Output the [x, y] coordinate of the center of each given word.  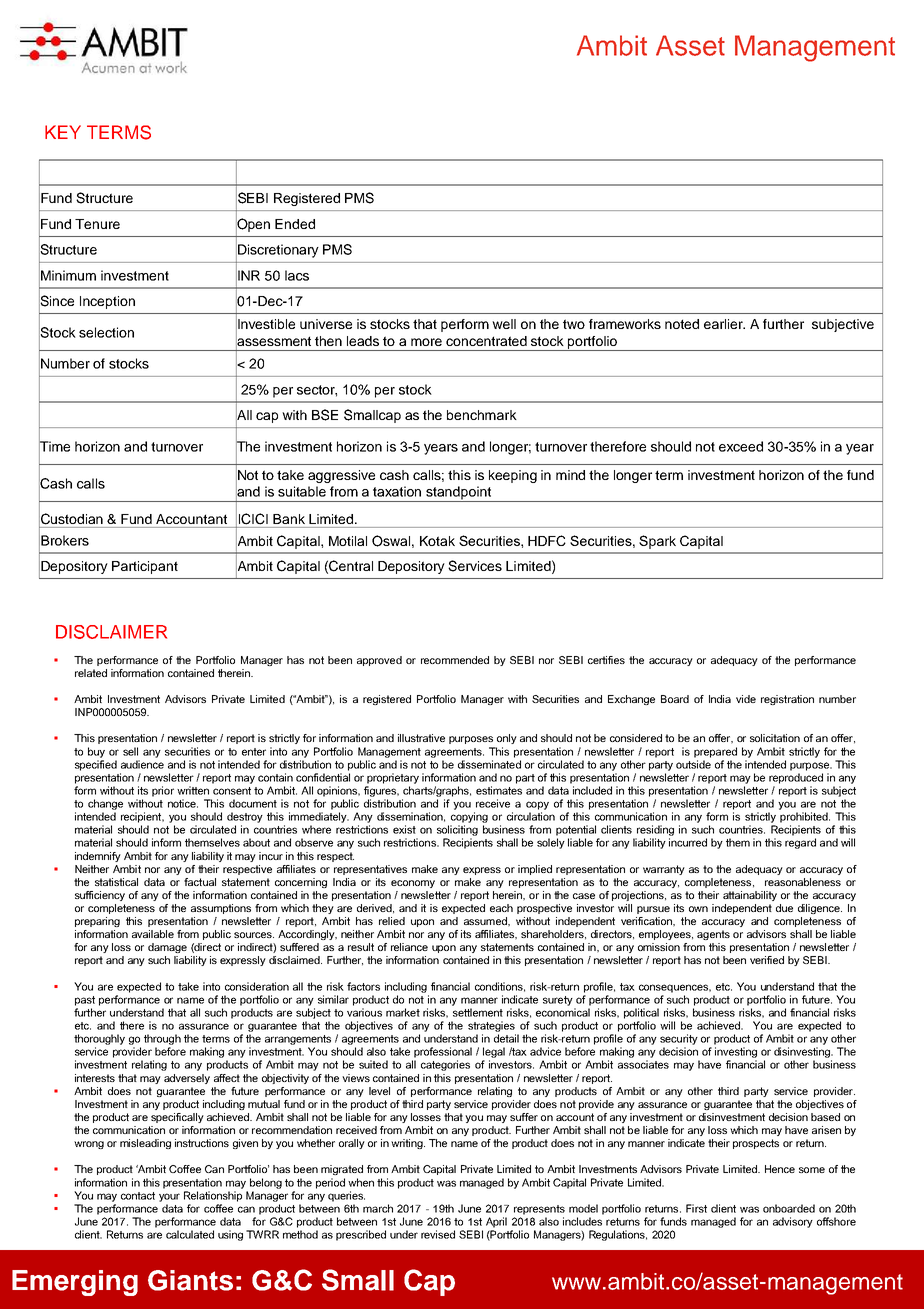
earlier [724, 324]
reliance [409, 947]
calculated [190, 1234]
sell [130, 751]
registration [787, 700]
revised [438, 1234]
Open [253, 225]
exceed [741, 446]
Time [54, 446]
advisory [793, 1222]
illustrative [421, 738]
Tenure [97, 224]
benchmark [482, 415]
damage [167, 948]
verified [767, 960]
